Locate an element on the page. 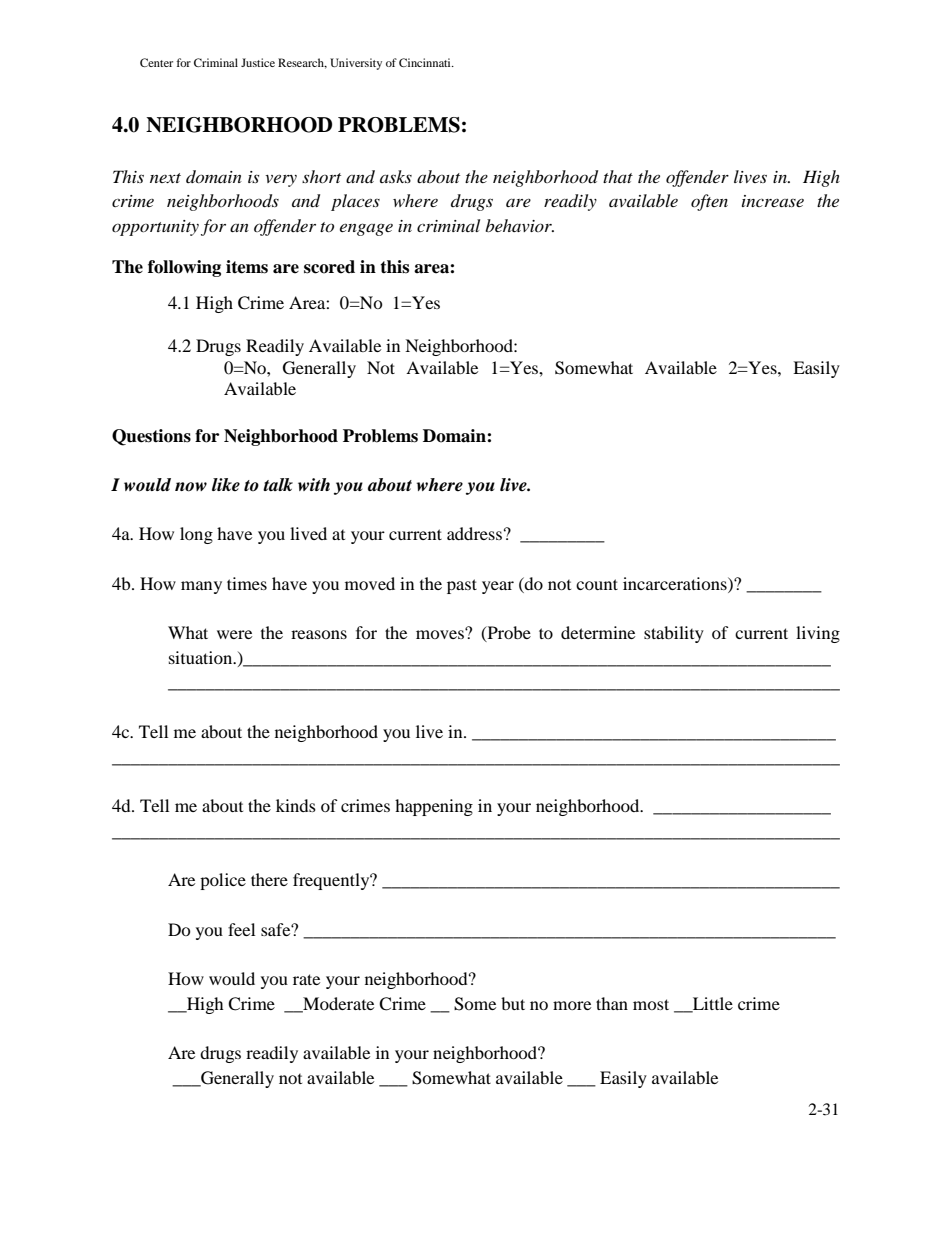  Justice is located at coordinates (258, 62).
